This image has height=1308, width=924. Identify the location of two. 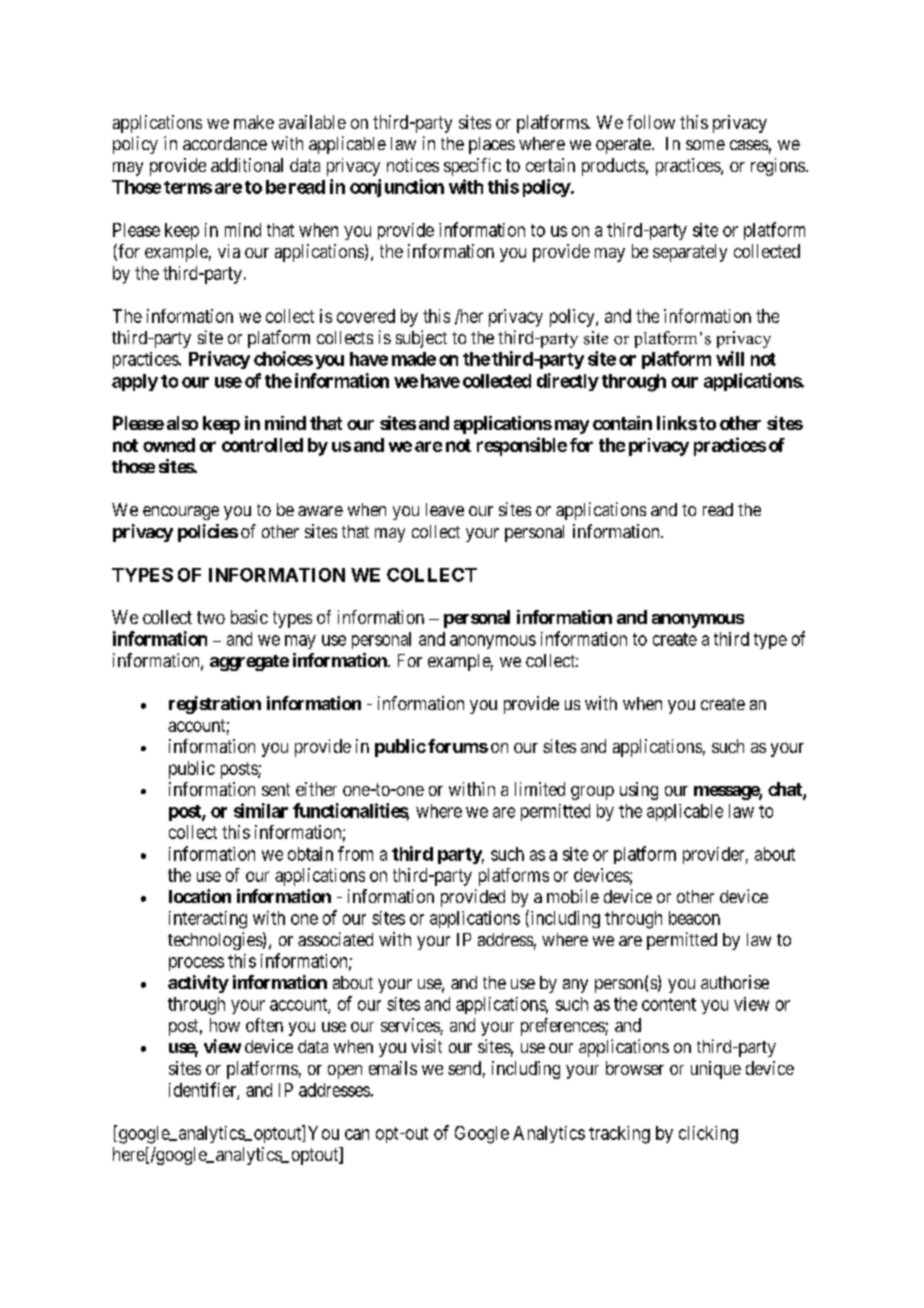
(211, 617).
